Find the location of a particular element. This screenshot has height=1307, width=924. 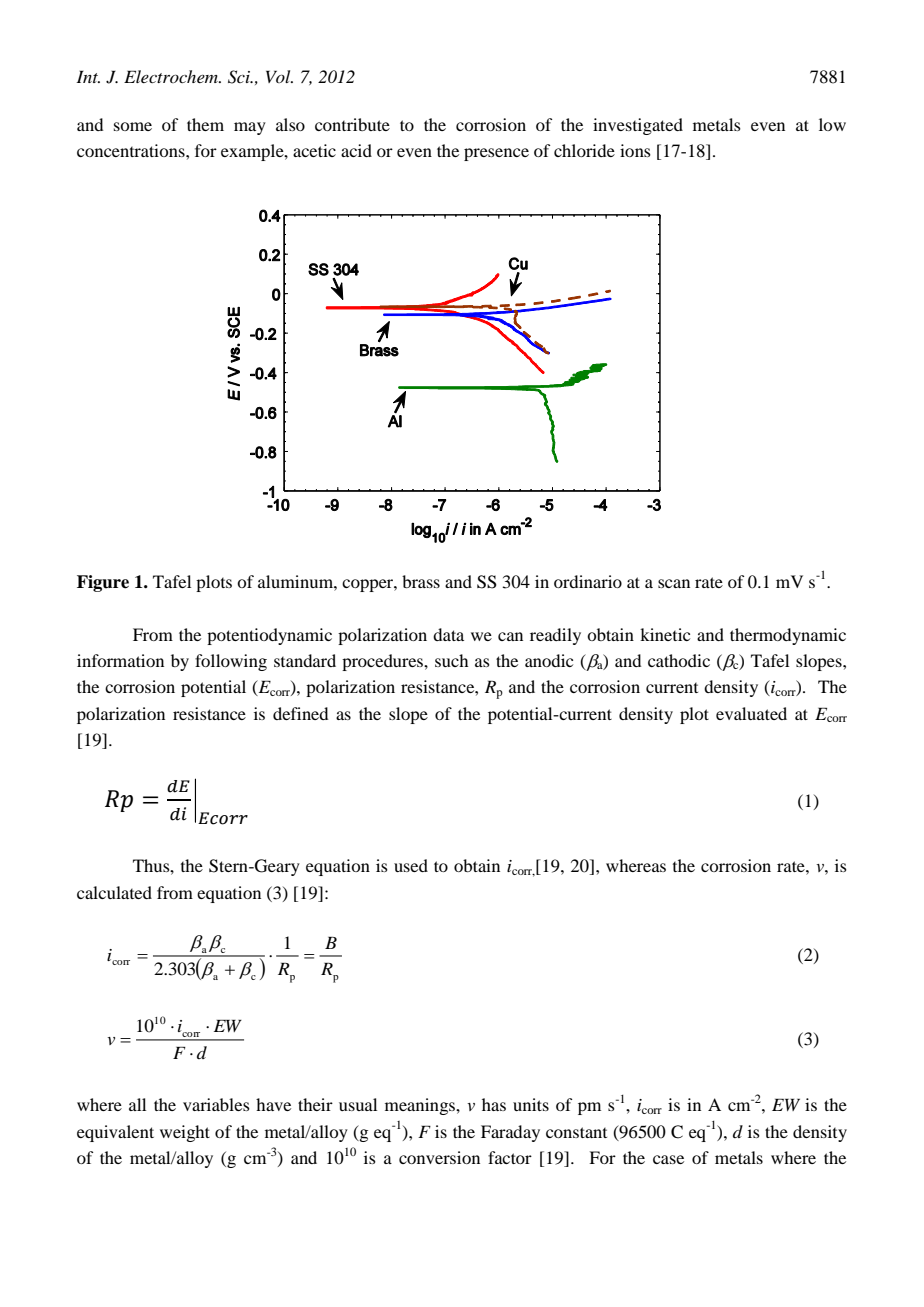

used is located at coordinates (411, 865).
